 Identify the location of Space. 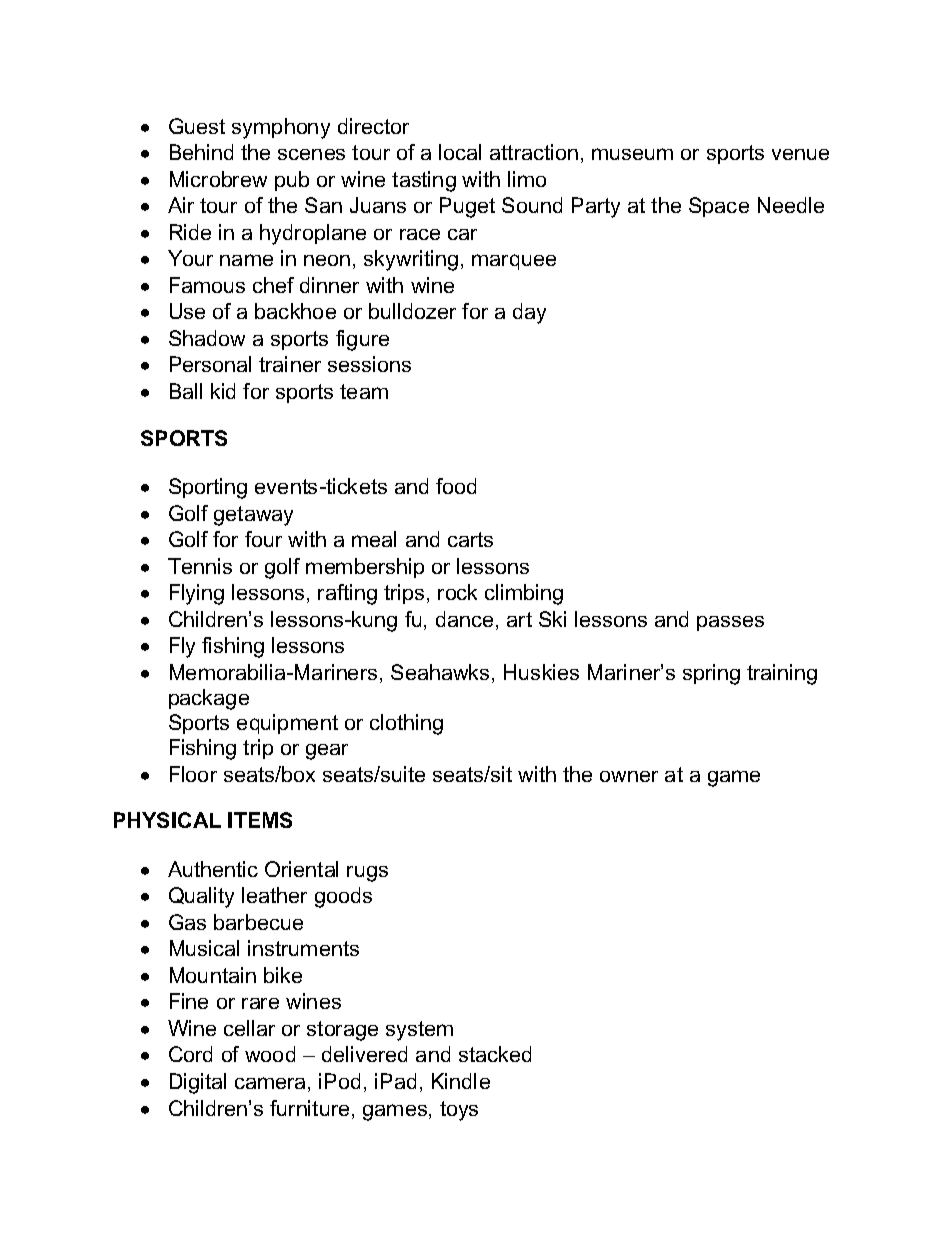
(719, 207).
